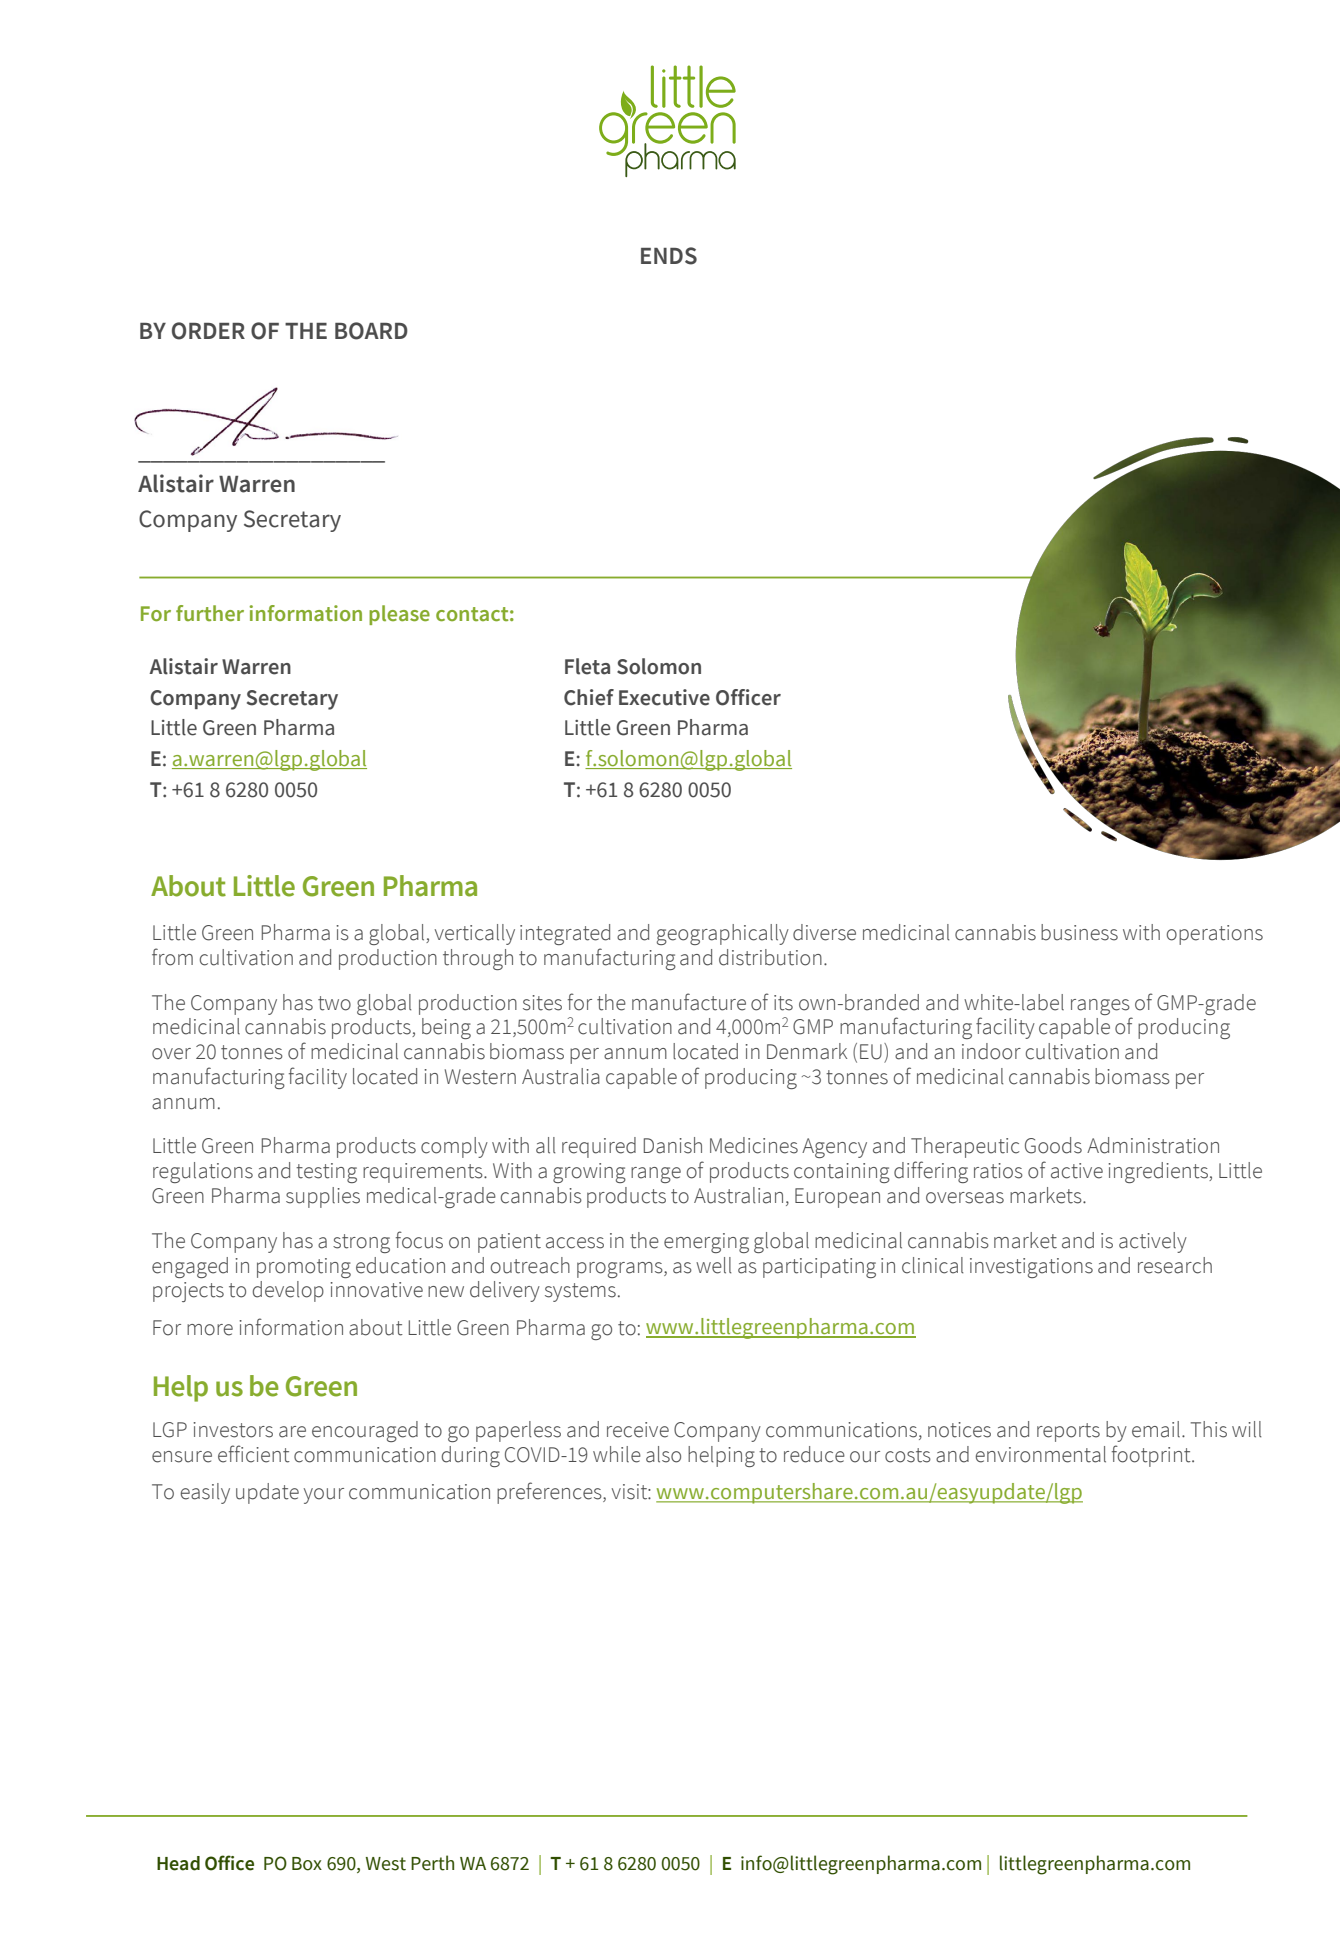  What do you see at coordinates (1153, 1145) in the screenshot?
I see `Administration` at bounding box center [1153, 1145].
